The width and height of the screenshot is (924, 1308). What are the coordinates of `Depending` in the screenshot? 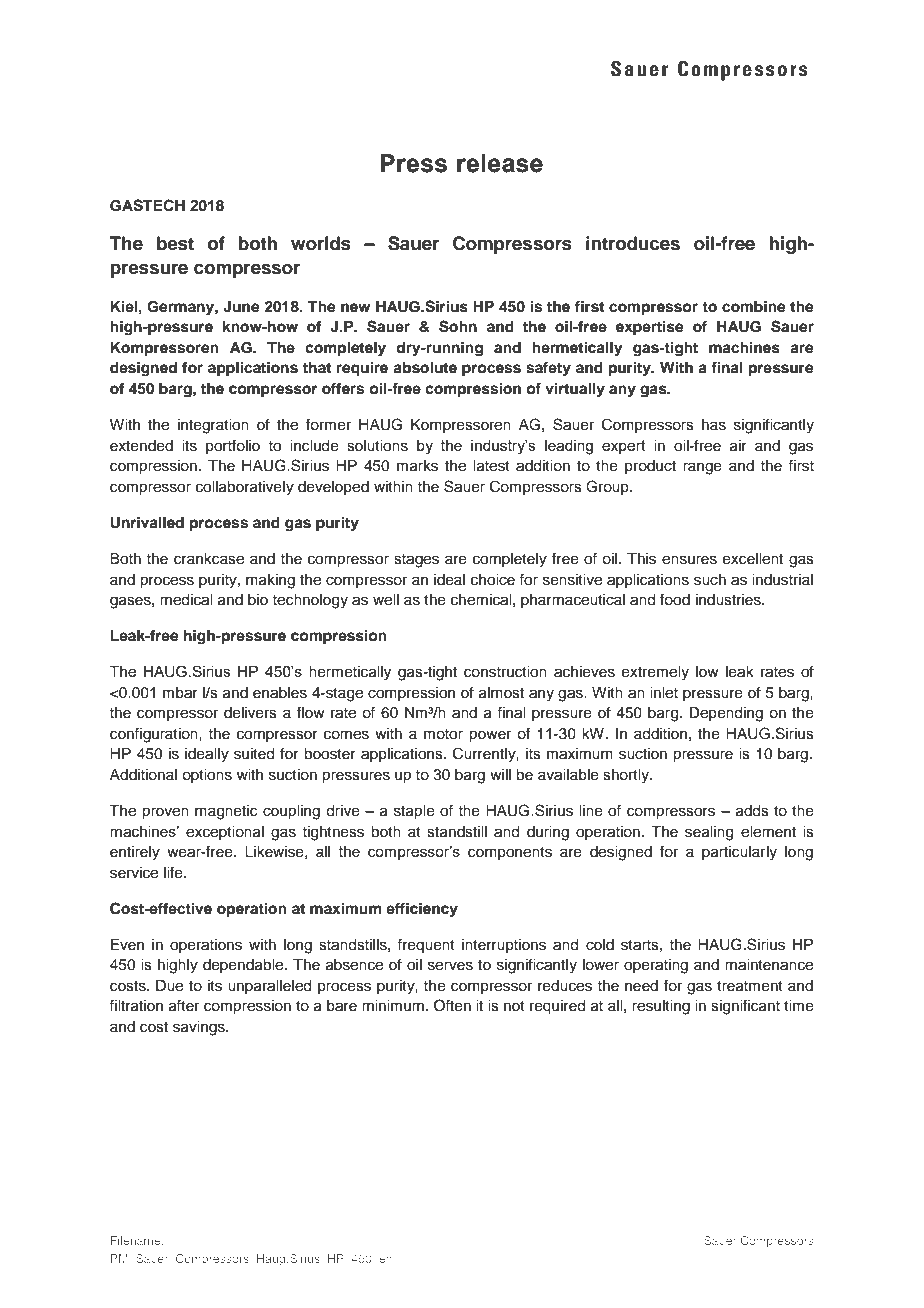 It's located at (726, 714).
